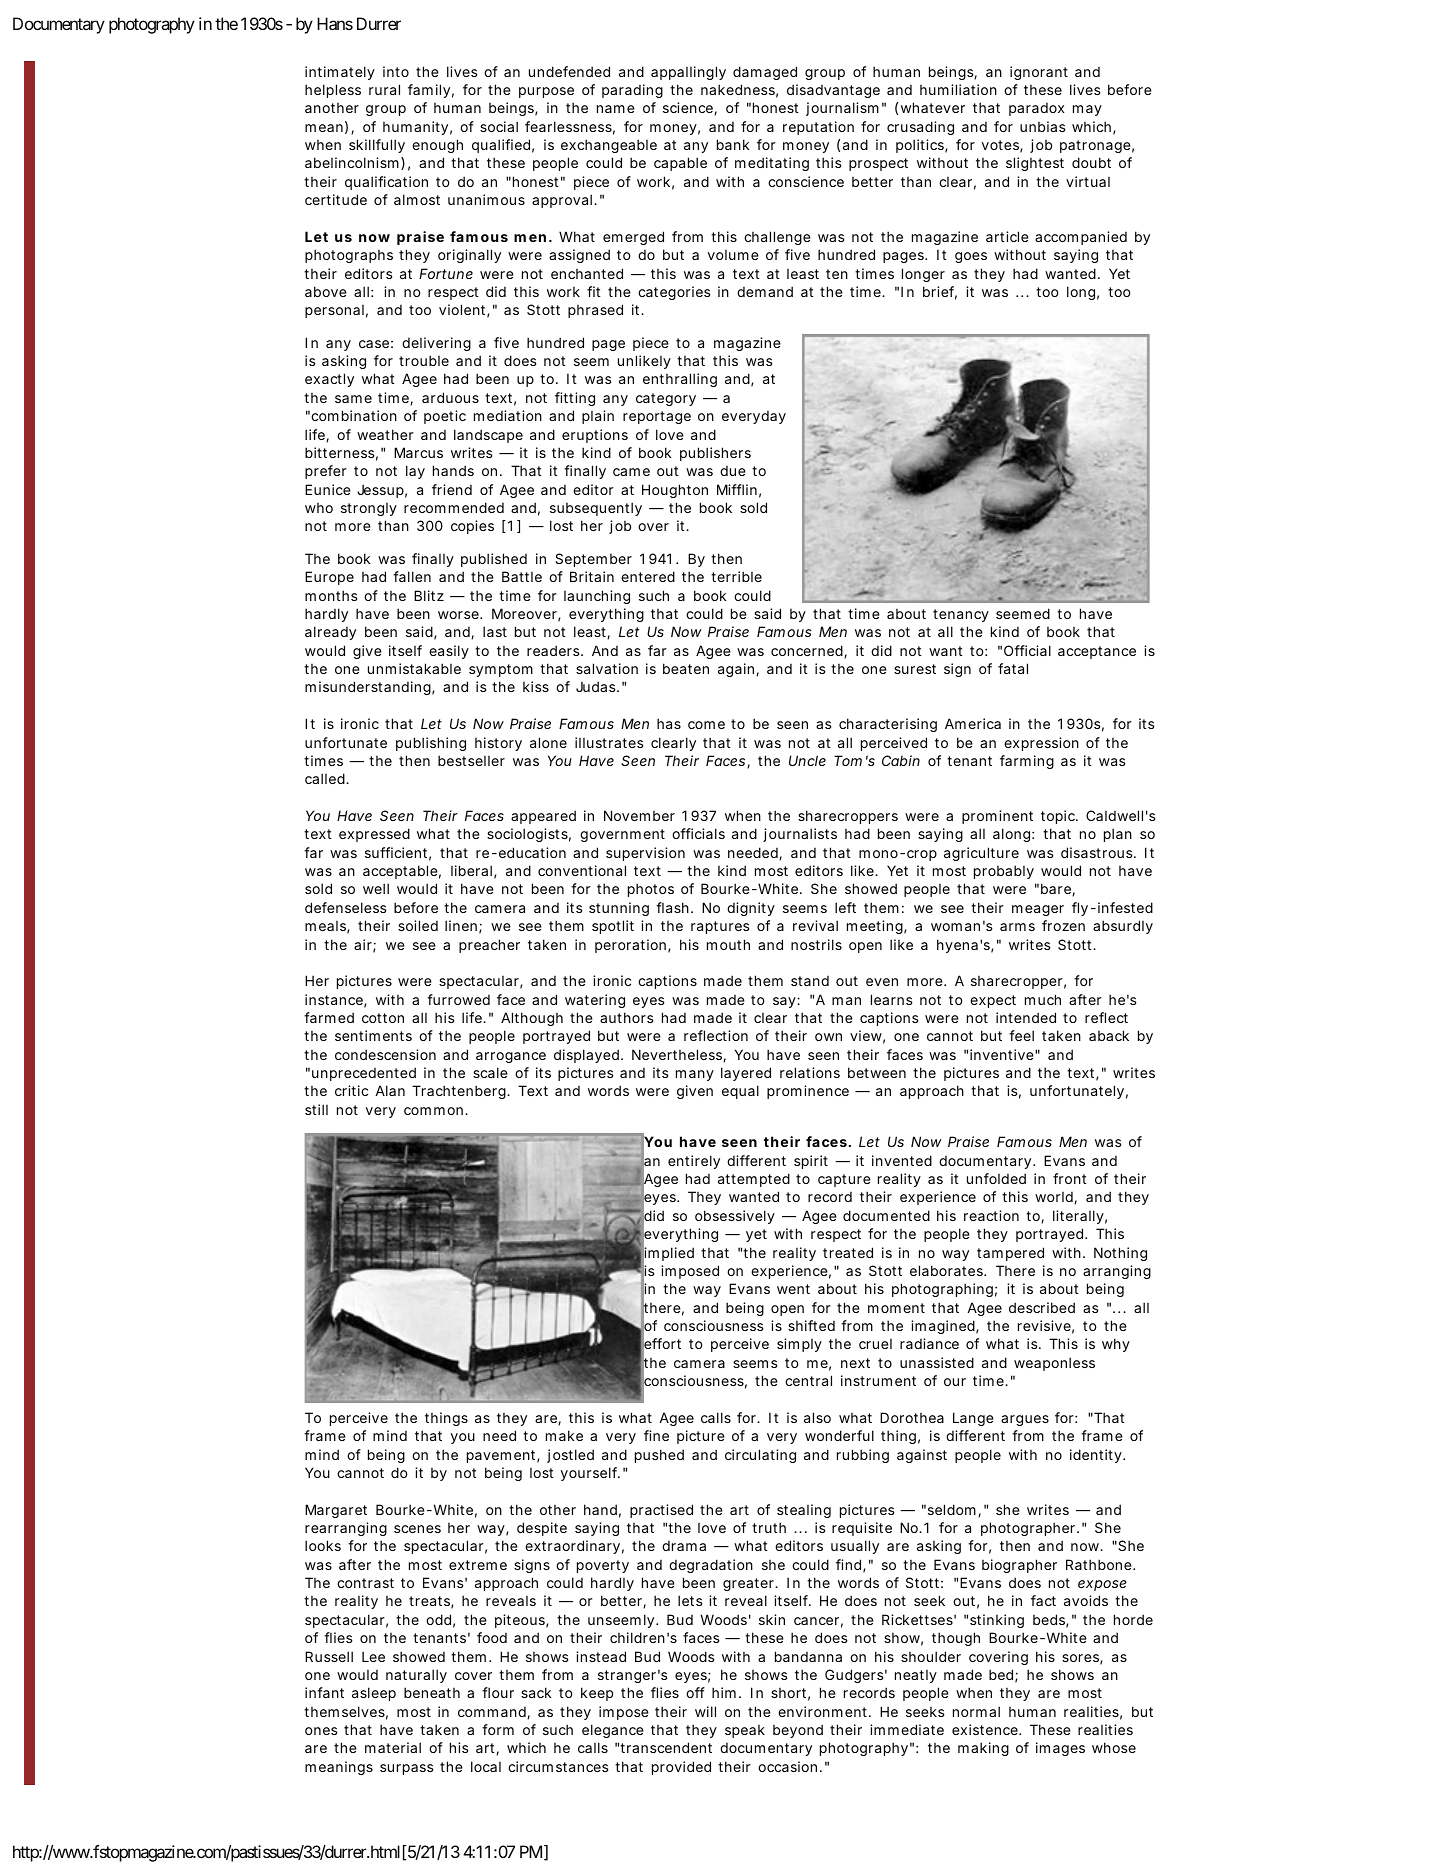  What do you see at coordinates (793, 1289) in the screenshot?
I see `went` at bounding box center [793, 1289].
